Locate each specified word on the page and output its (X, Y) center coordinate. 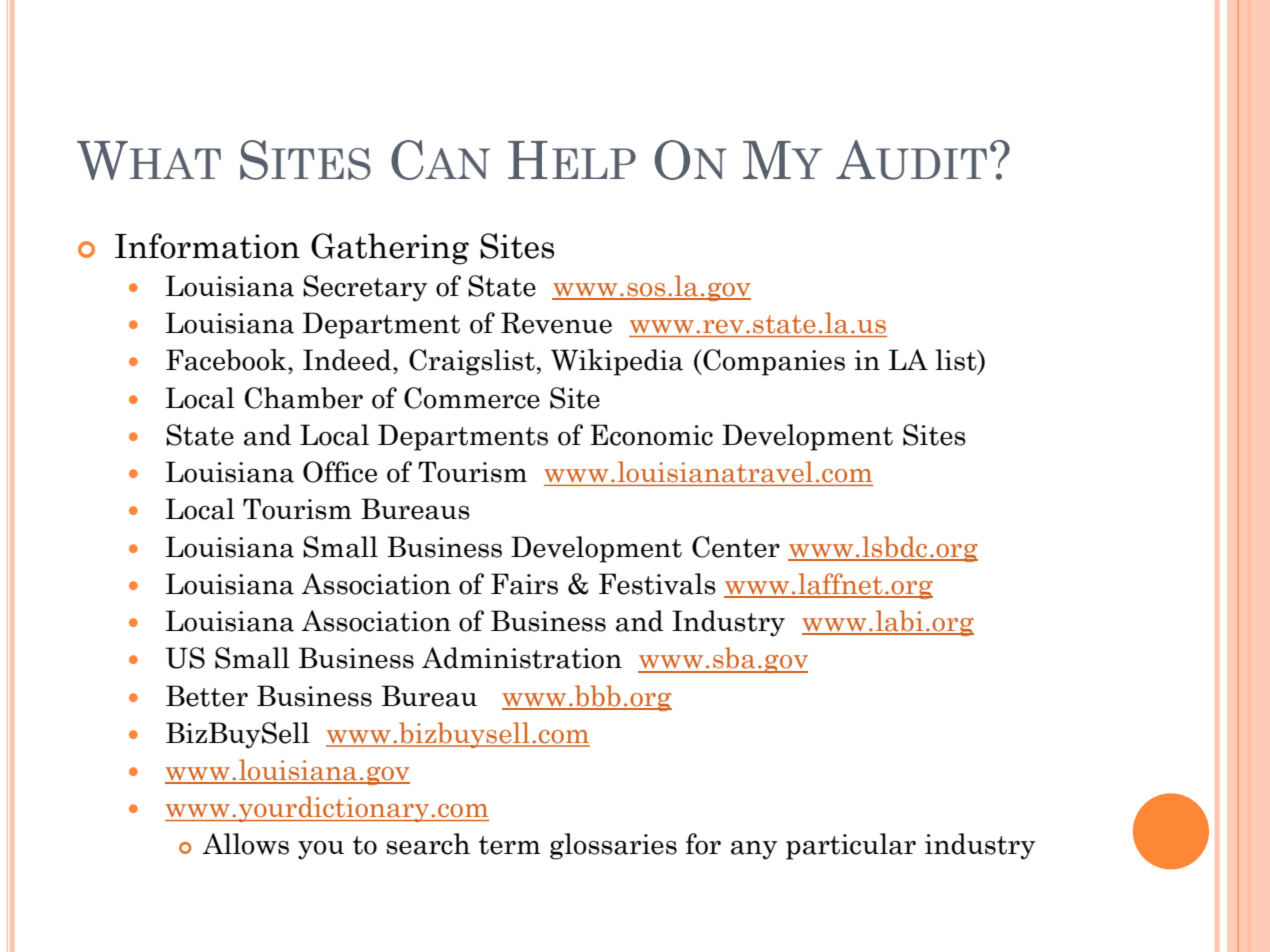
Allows (245, 844)
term (509, 845)
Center (736, 547)
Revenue (556, 323)
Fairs (524, 584)
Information (207, 246)
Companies (773, 362)
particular (851, 846)
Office (340, 472)
